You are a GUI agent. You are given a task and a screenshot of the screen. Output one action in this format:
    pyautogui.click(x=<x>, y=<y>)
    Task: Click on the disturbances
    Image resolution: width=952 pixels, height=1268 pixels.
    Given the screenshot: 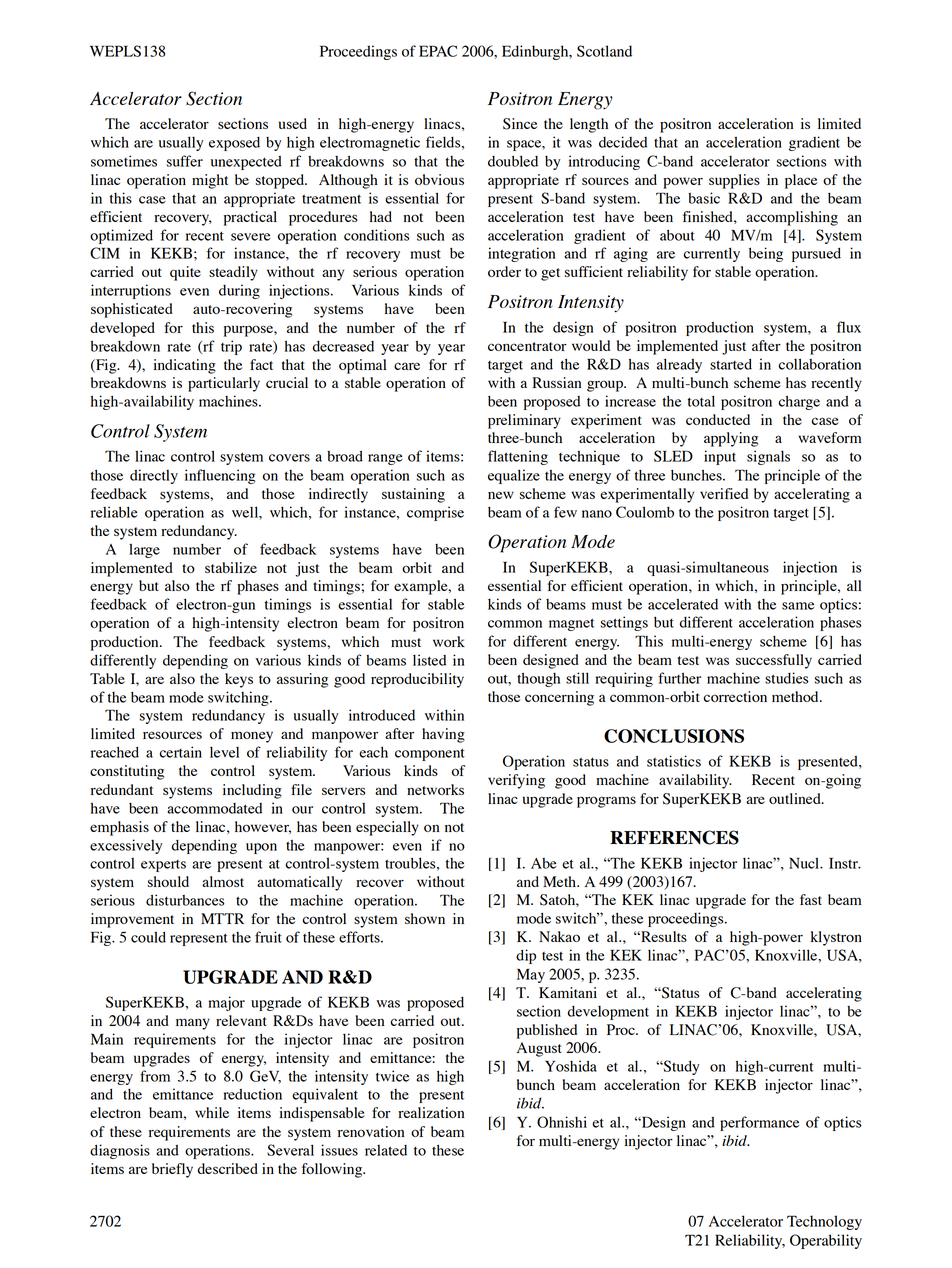 What is the action you would take?
    pyautogui.click(x=185, y=900)
